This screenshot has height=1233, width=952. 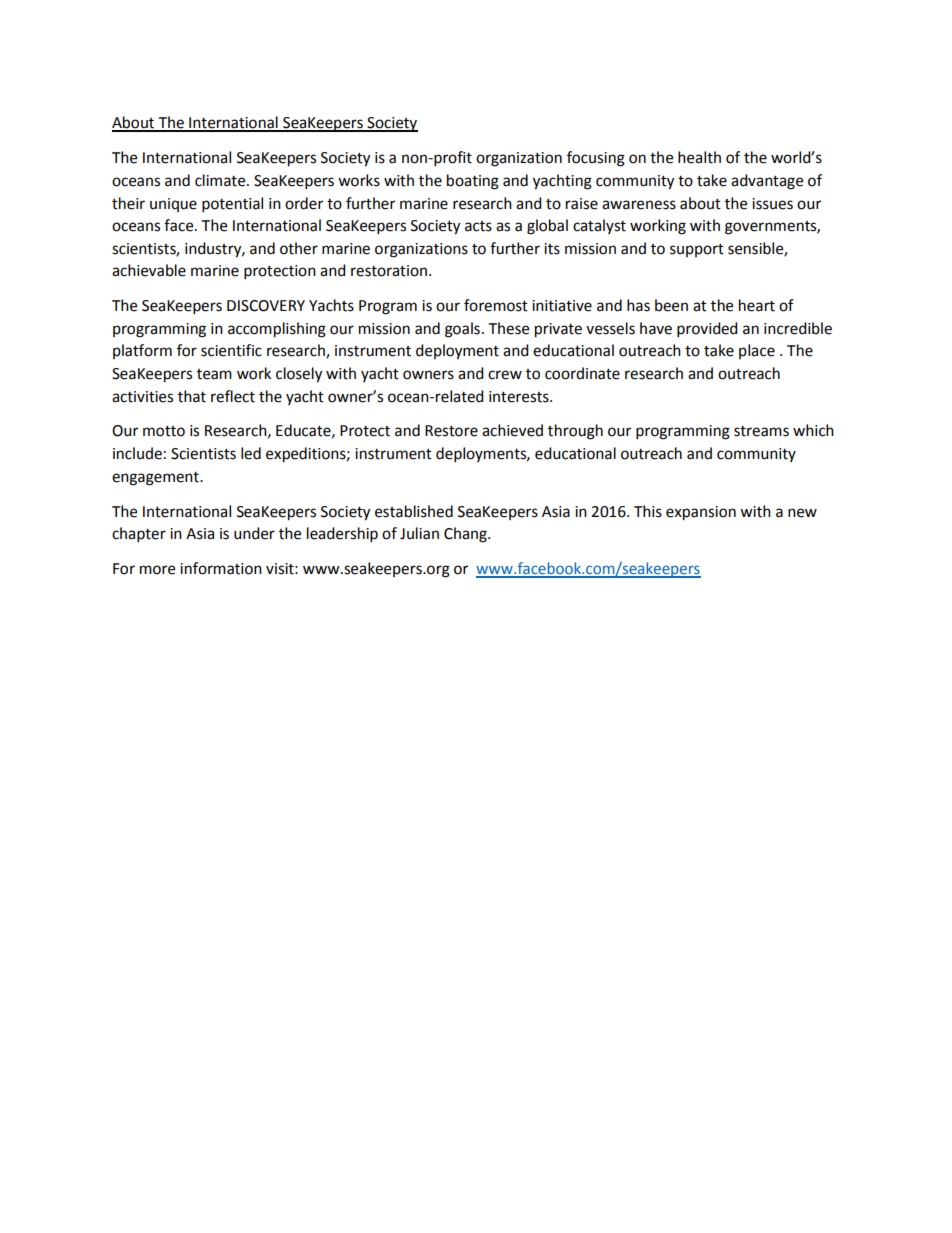 What do you see at coordinates (757, 351) in the screenshot?
I see `place` at bounding box center [757, 351].
